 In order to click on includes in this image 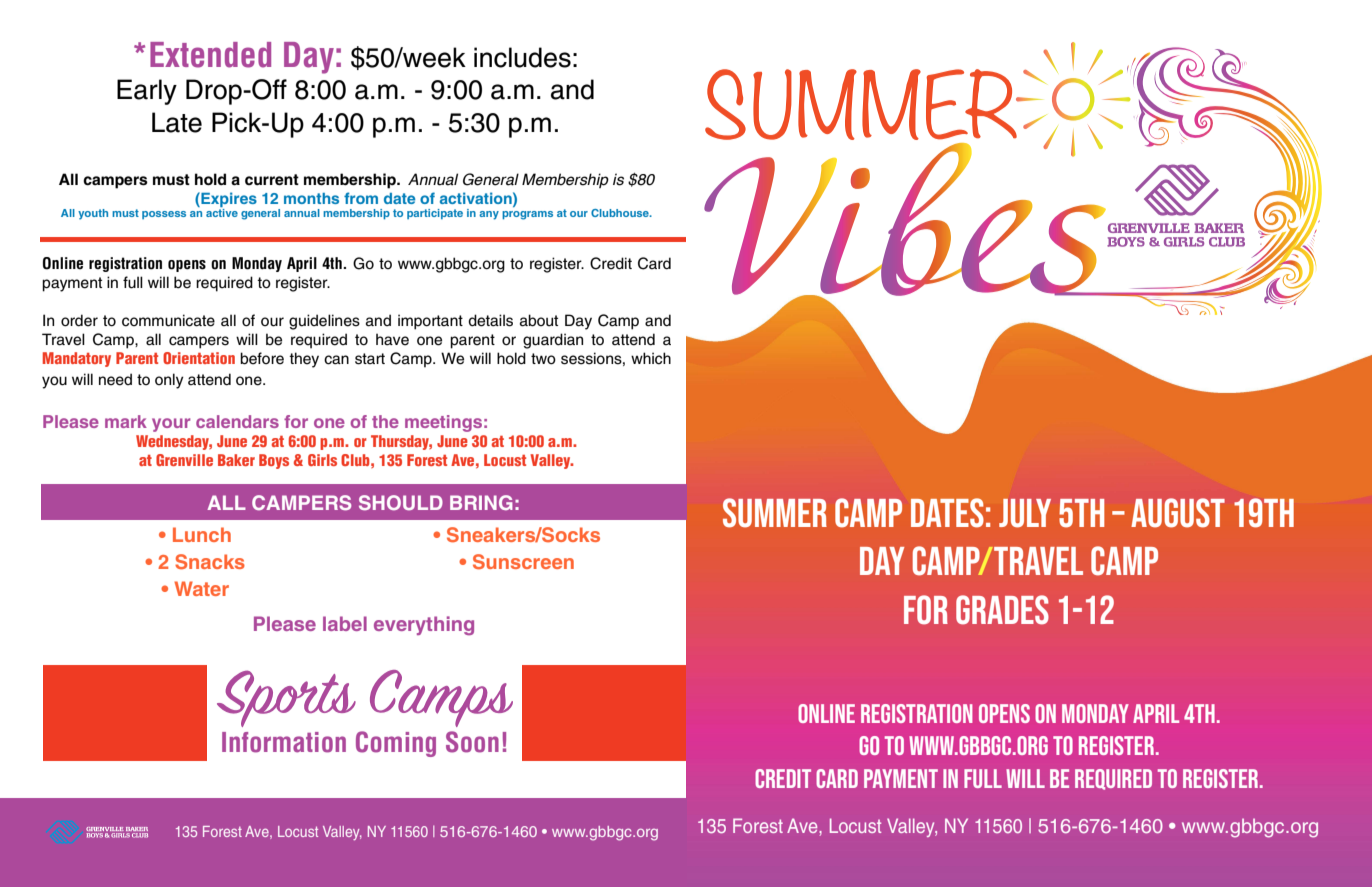, I will do `click(522, 57)`.
